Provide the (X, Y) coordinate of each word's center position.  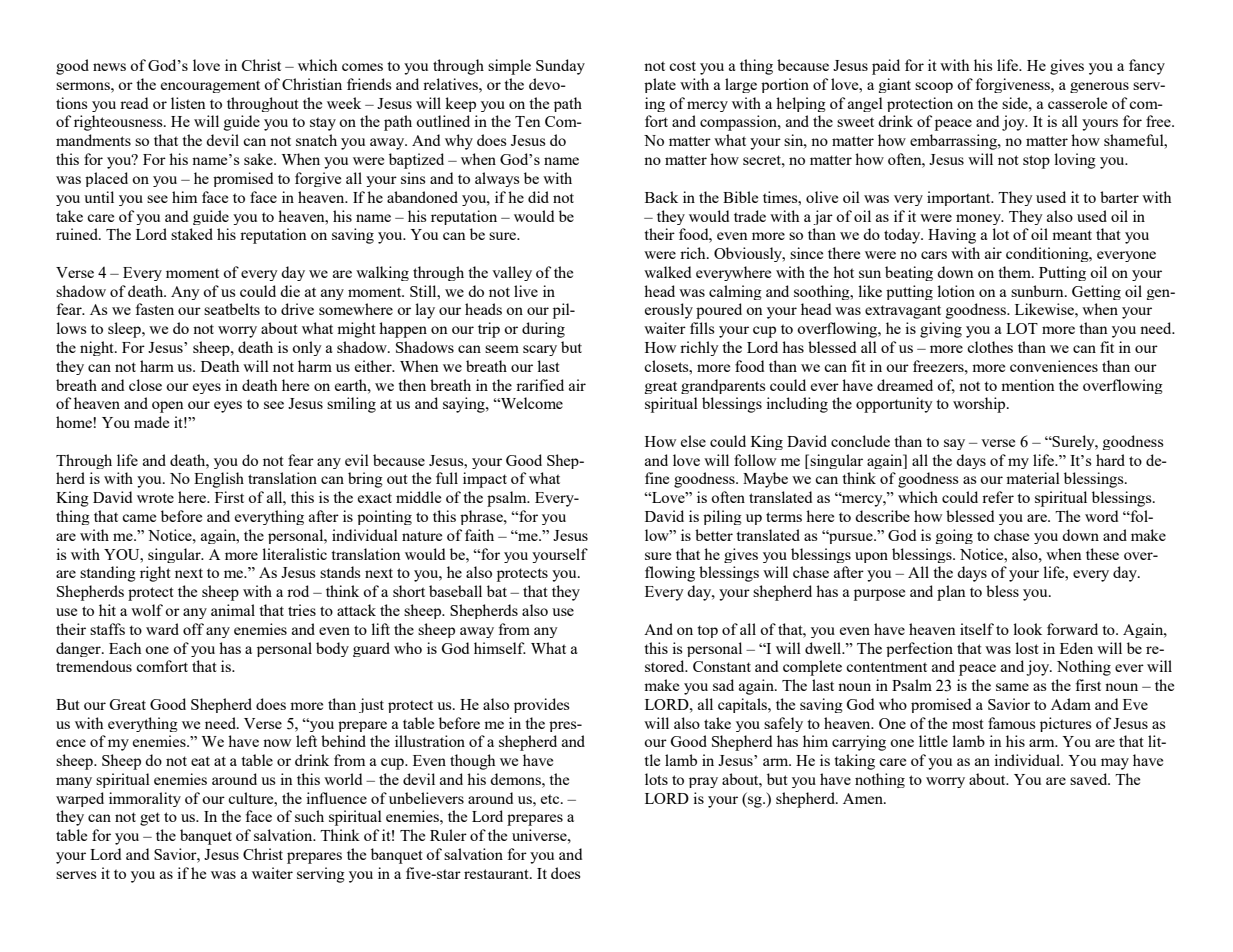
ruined (78, 234)
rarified (540, 385)
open (168, 407)
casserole (1077, 103)
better (714, 535)
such (309, 816)
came (139, 518)
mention (1028, 385)
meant (1072, 235)
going (954, 536)
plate (660, 85)
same (1012, 687)
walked (667, 272)
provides (542, 705)
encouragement (210, 86)
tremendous (94, 666)
